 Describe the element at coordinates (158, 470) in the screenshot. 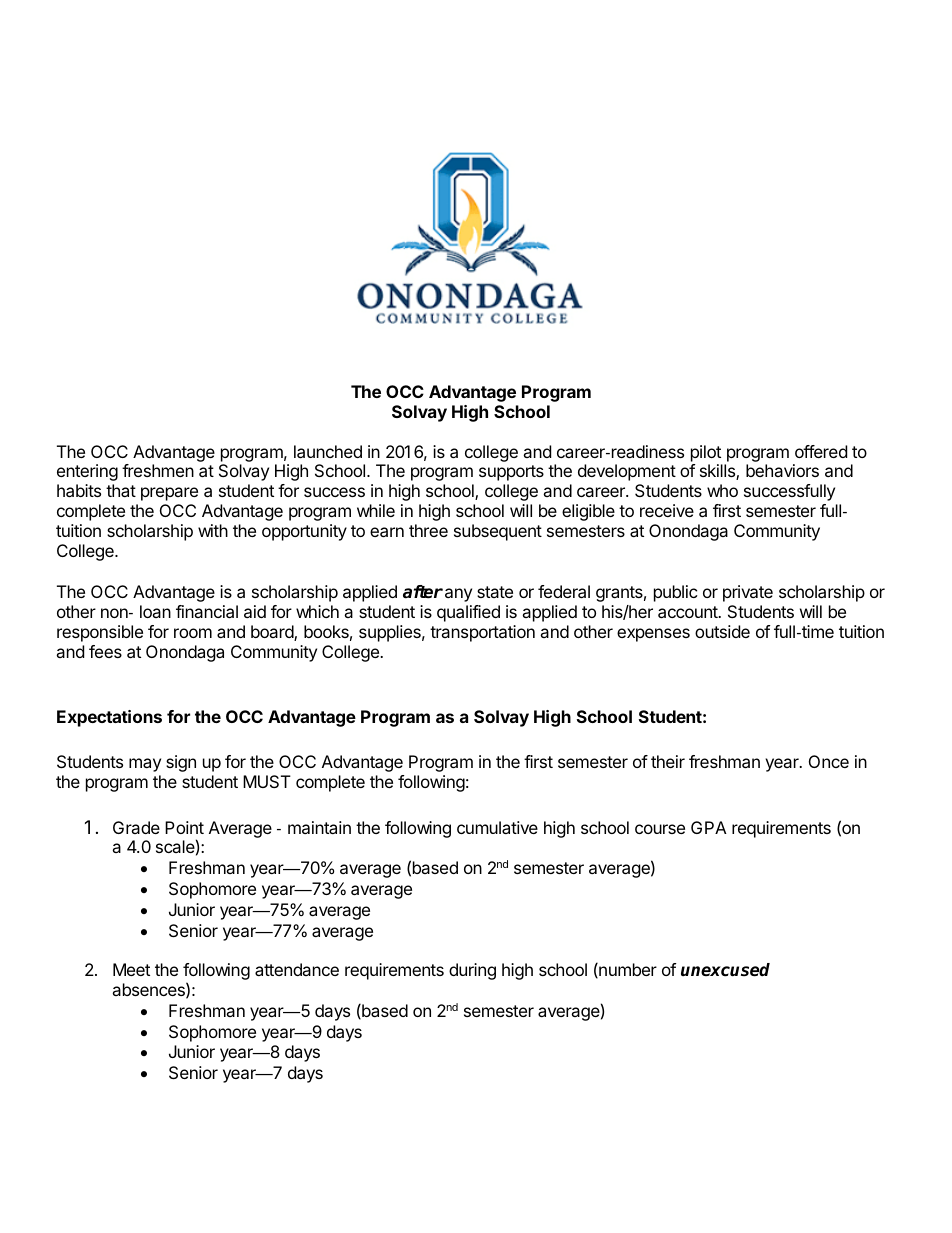

I see `freshmen` at that location.
